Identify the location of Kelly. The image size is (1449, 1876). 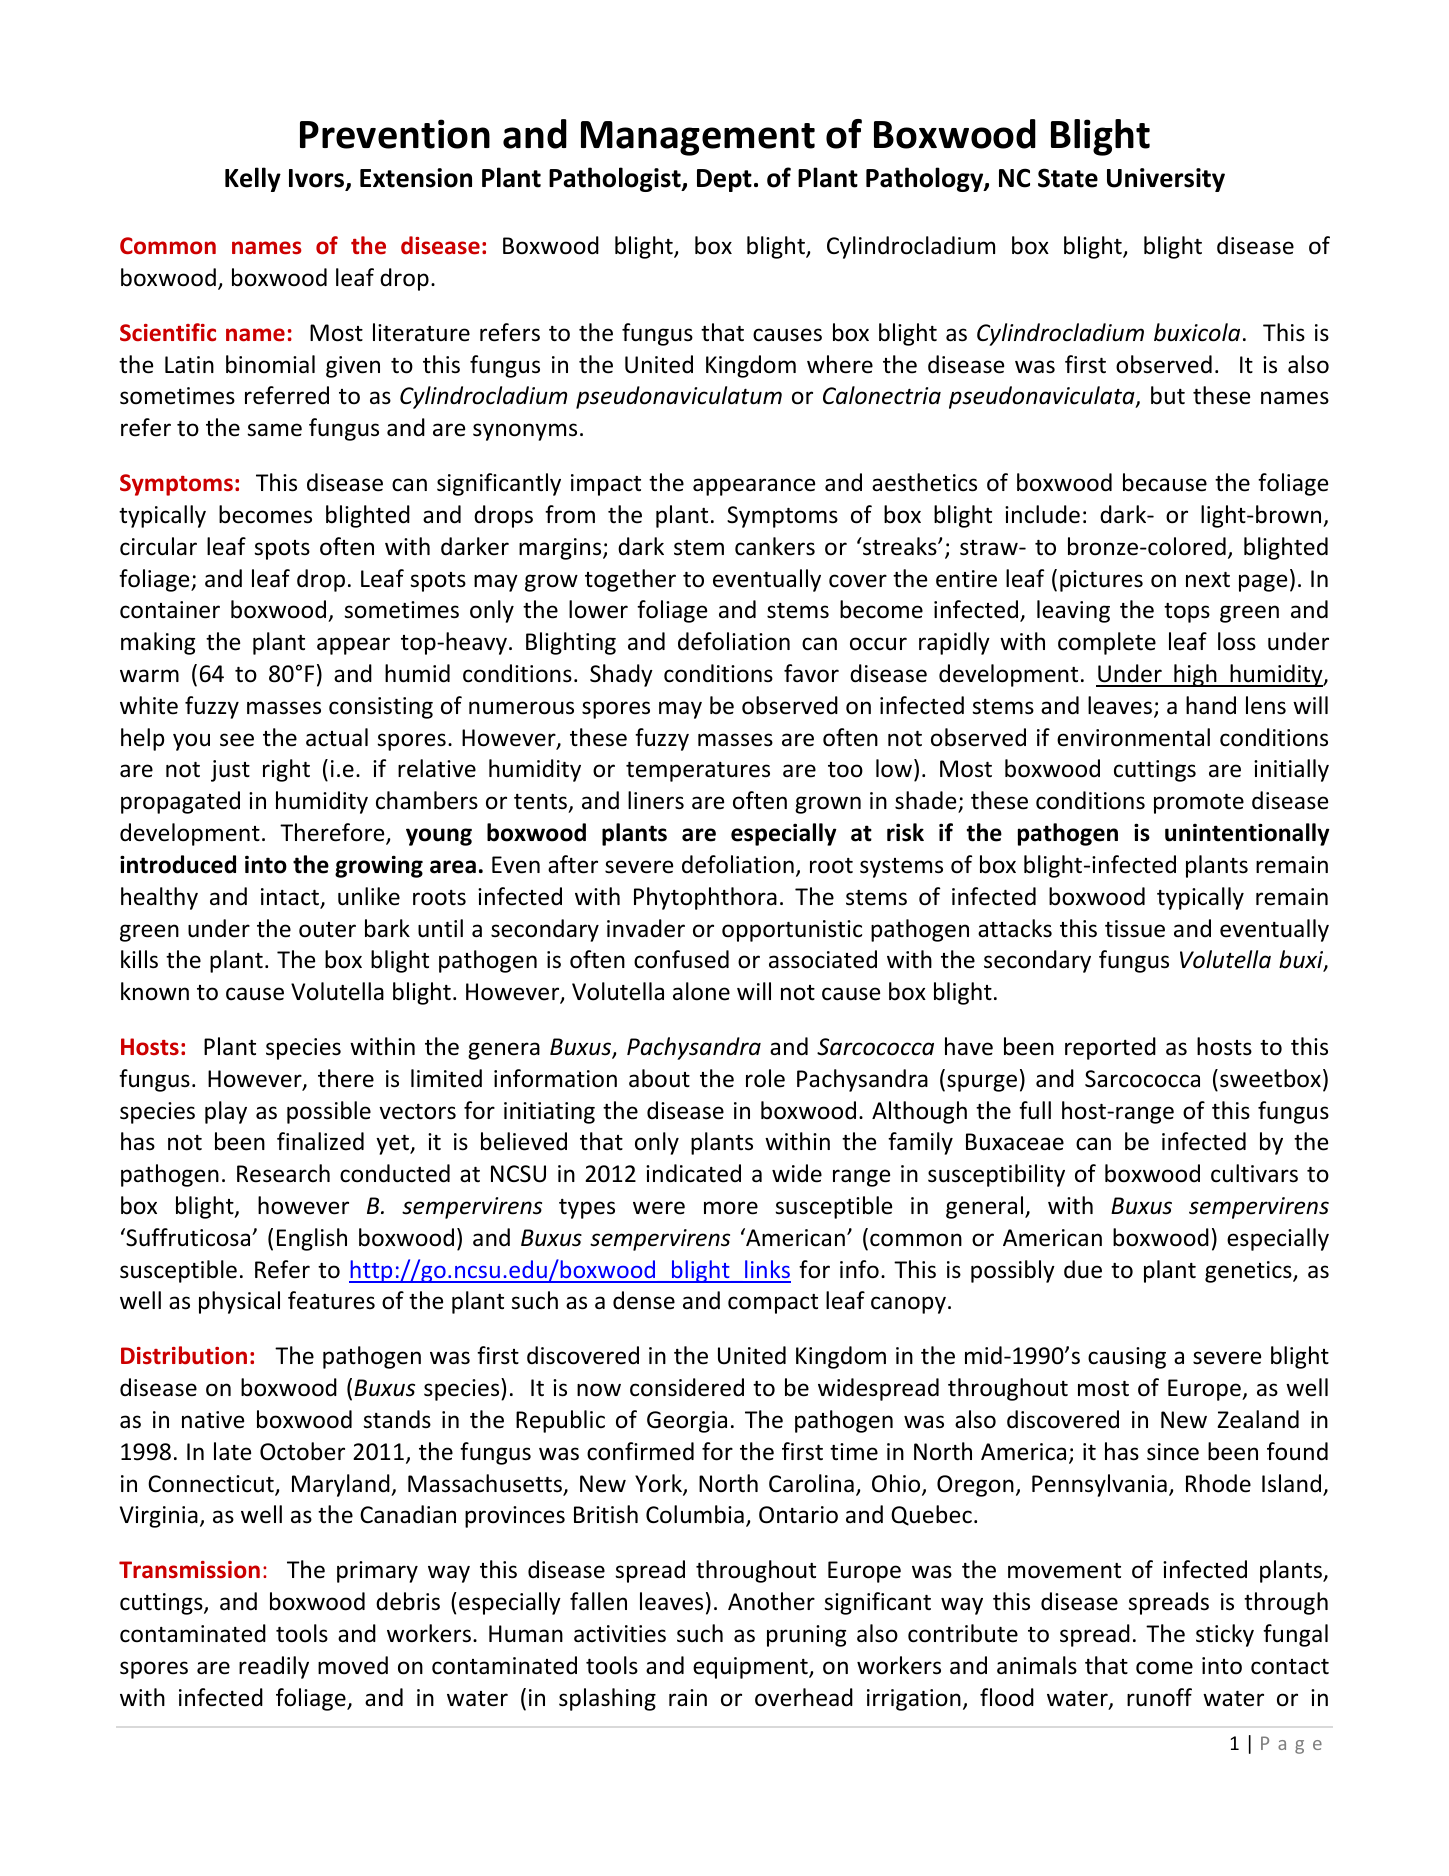
(253, 179).
